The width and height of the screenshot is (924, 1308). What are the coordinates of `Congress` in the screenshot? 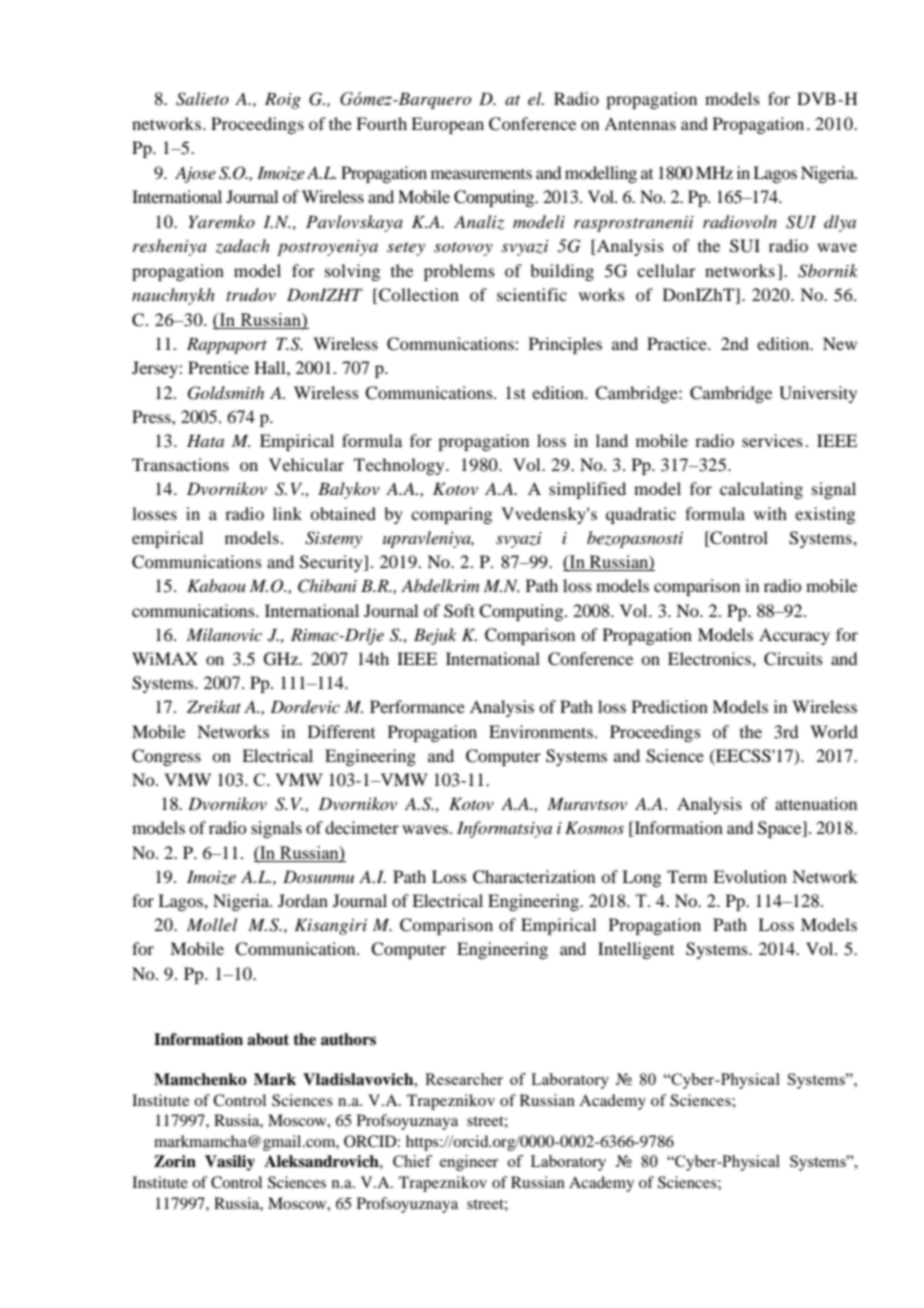 It's located at (166, 757).
